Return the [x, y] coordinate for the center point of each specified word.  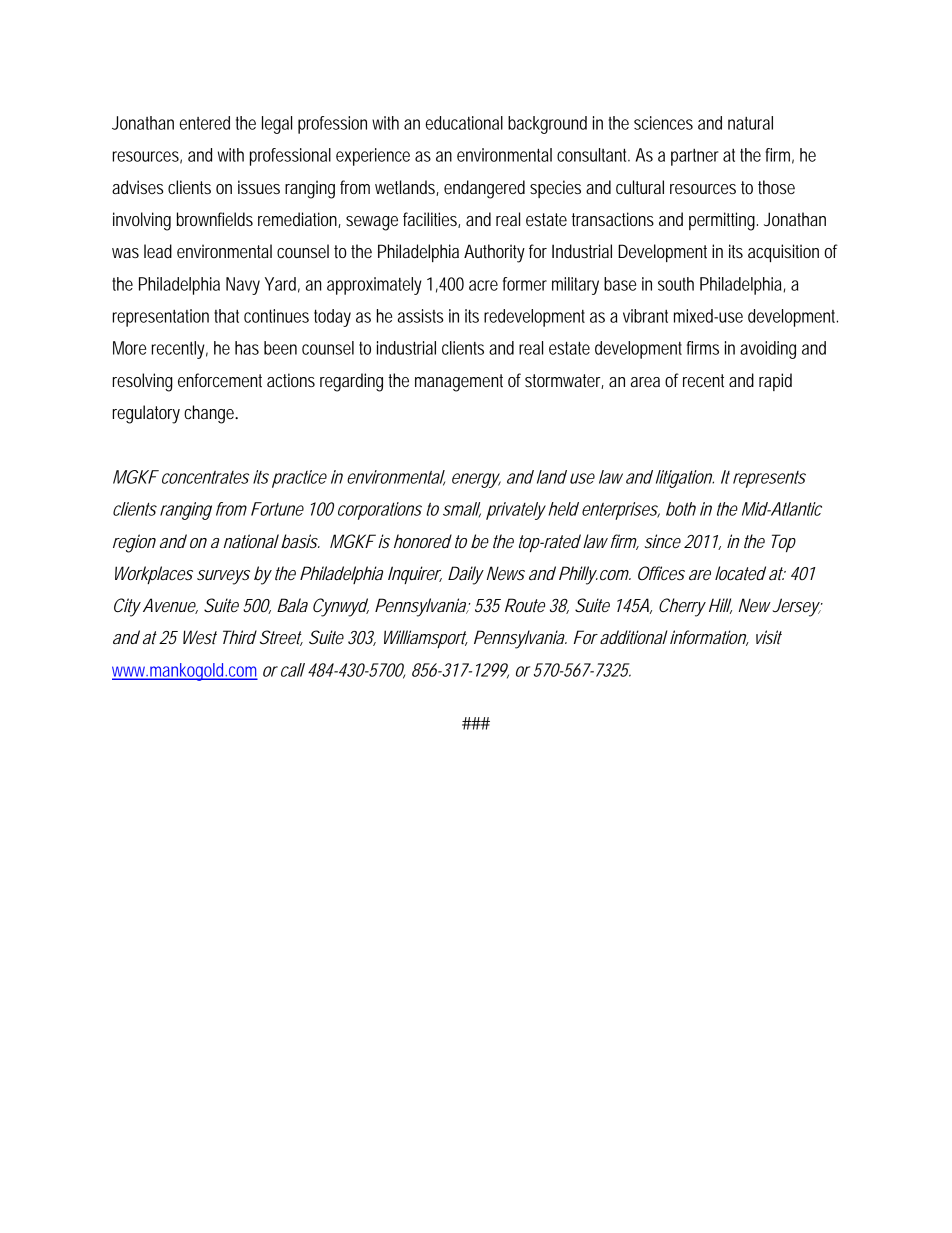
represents [769, 479]
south [676, 284]
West [200, 637]
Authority [494, 253]
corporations [380, 511]
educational [464, 123]
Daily [465, 575]
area [645, 382]
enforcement [220, 380]
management [459, 383]
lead [158, 251]
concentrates [205, 477]
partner [695, 157]
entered [205, 123]
